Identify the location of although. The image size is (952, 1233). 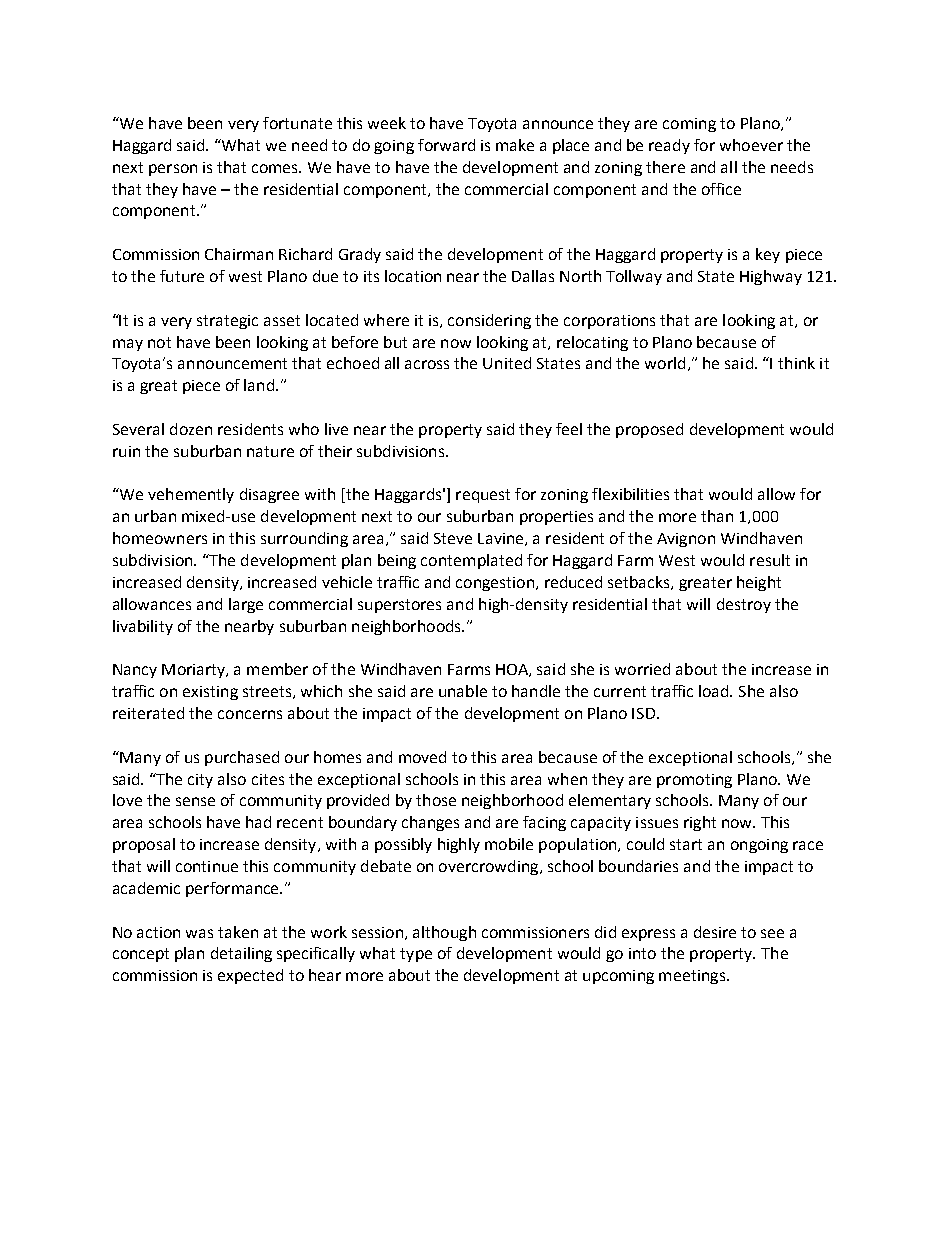
(444, 933).
